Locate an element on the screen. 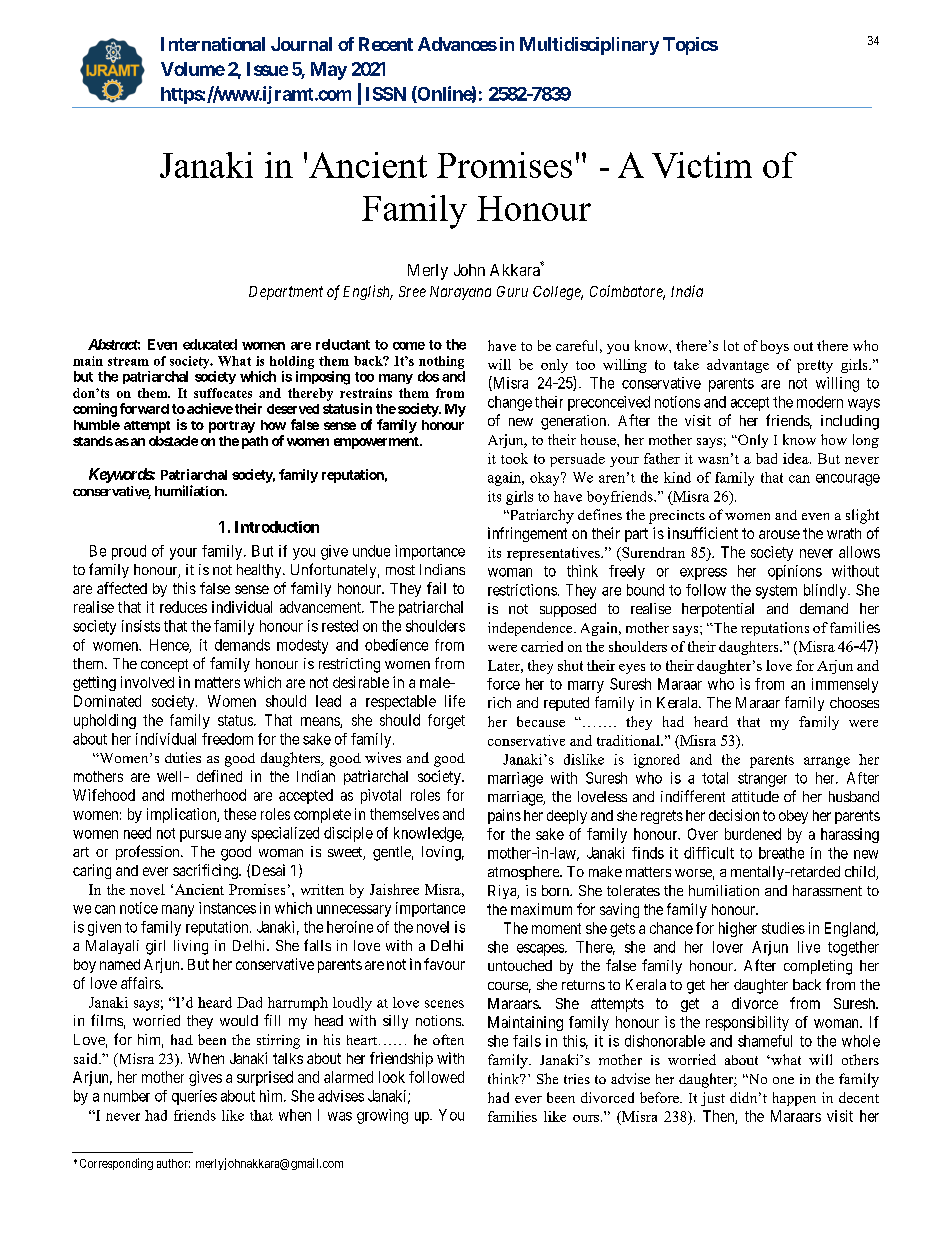 The width and height of the screenshot is (952, 1233). atmosphere is located at coordinates (524, 873).
